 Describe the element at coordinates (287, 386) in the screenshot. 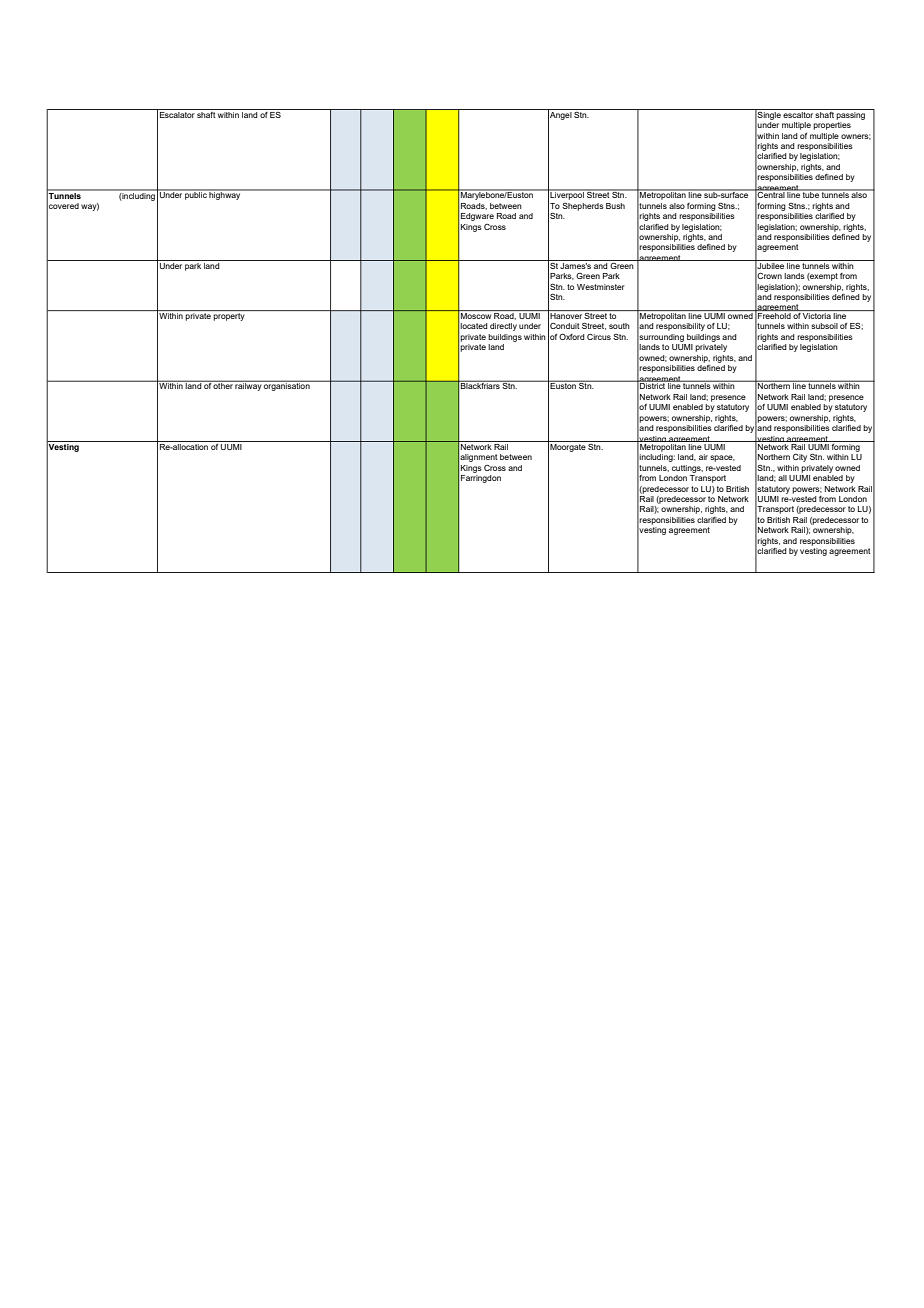

I see `organisation` at that location.
